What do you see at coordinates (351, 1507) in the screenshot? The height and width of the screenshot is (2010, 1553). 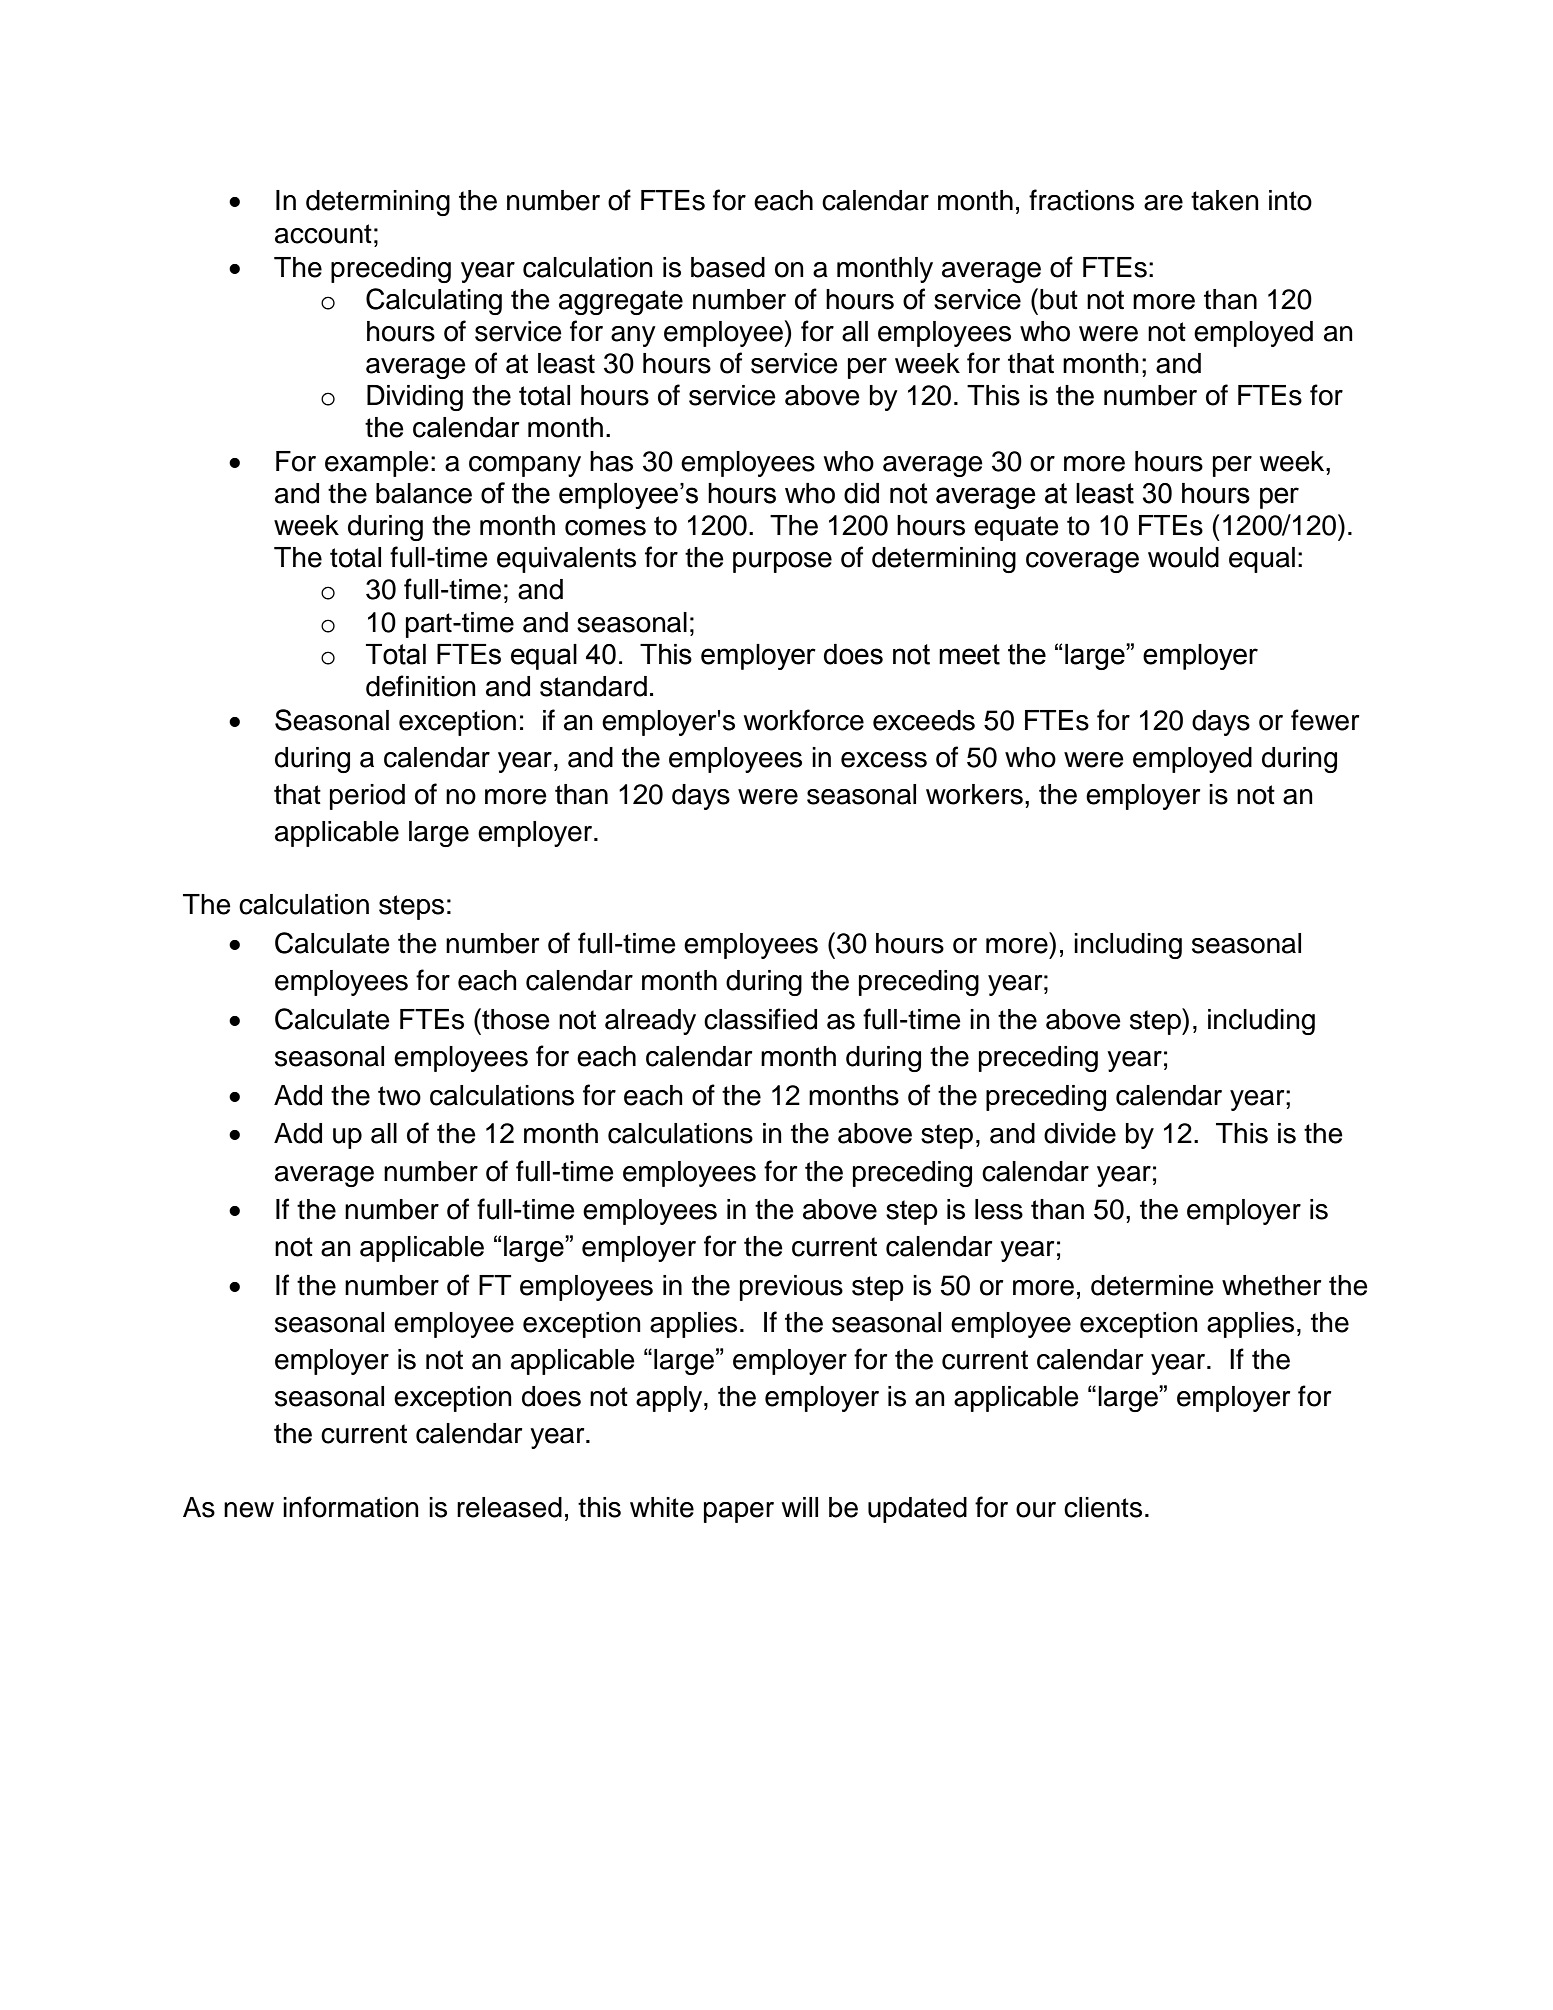 I see `information` at bounding box center [351, 1507].
